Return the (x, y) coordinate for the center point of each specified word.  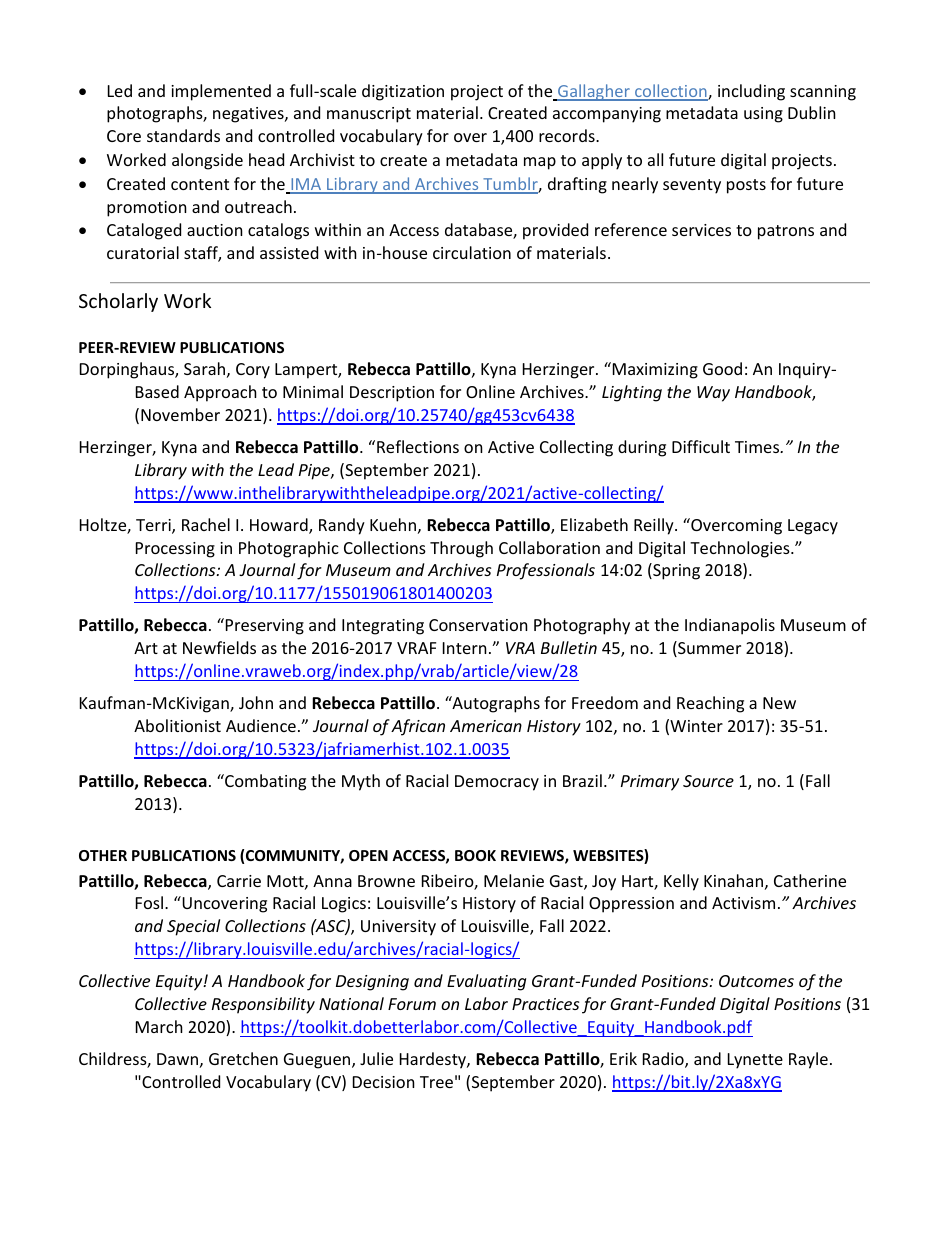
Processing (175, 550)
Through (461, 549)
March (159, 1026)
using (763, 115)
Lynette (755, 1061)
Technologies (741, 549)
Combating (264, 782)
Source (708, 781)
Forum (412, 1004)
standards (183, 135)
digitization (403, 92)
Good (722, 368)
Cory (253, 371)
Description (392, 394)
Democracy (497, 783)
